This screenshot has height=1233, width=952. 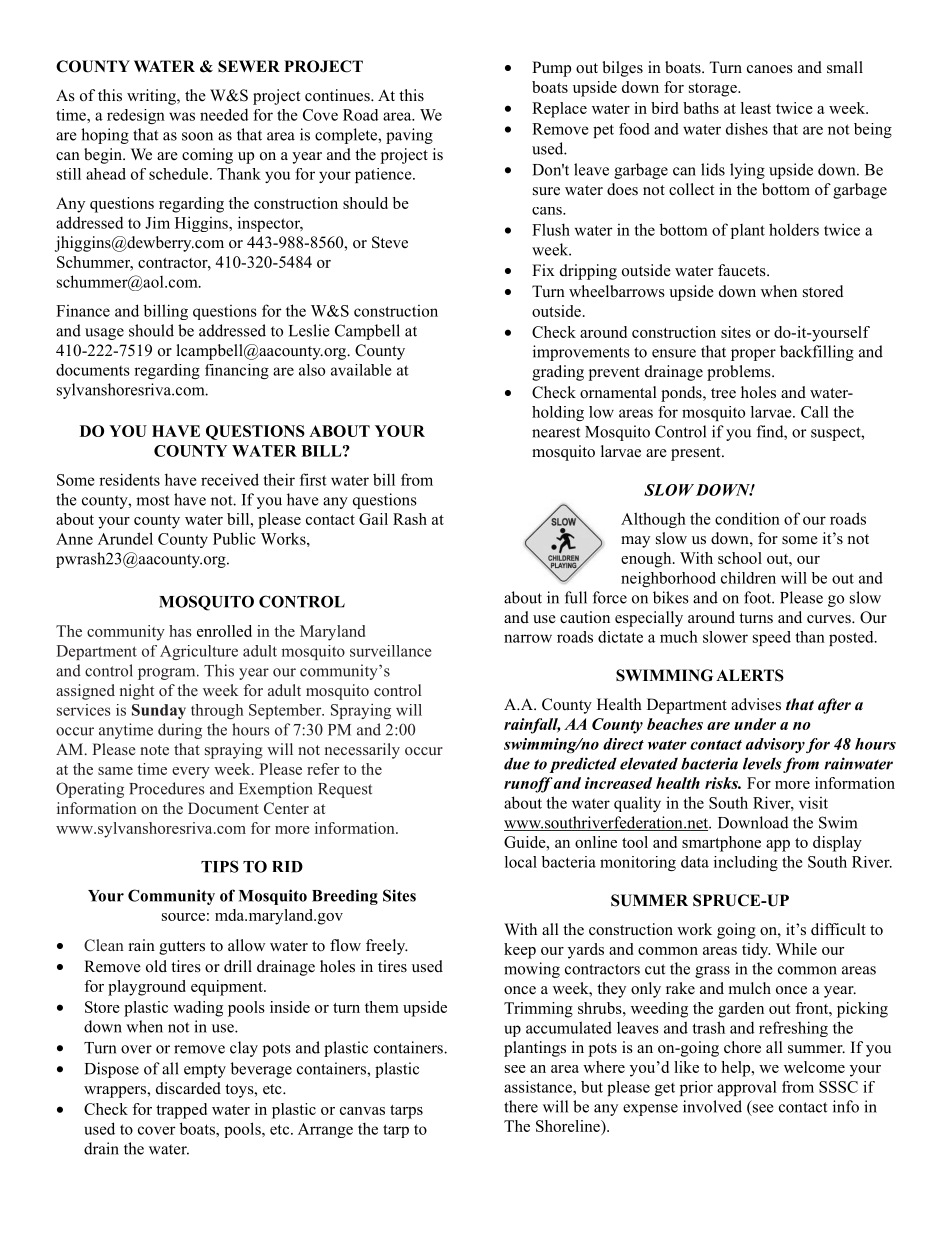 What do you see at coordinates (753, 355) in the screenshot?
I see `proper` at bounding box center [753, 355].
